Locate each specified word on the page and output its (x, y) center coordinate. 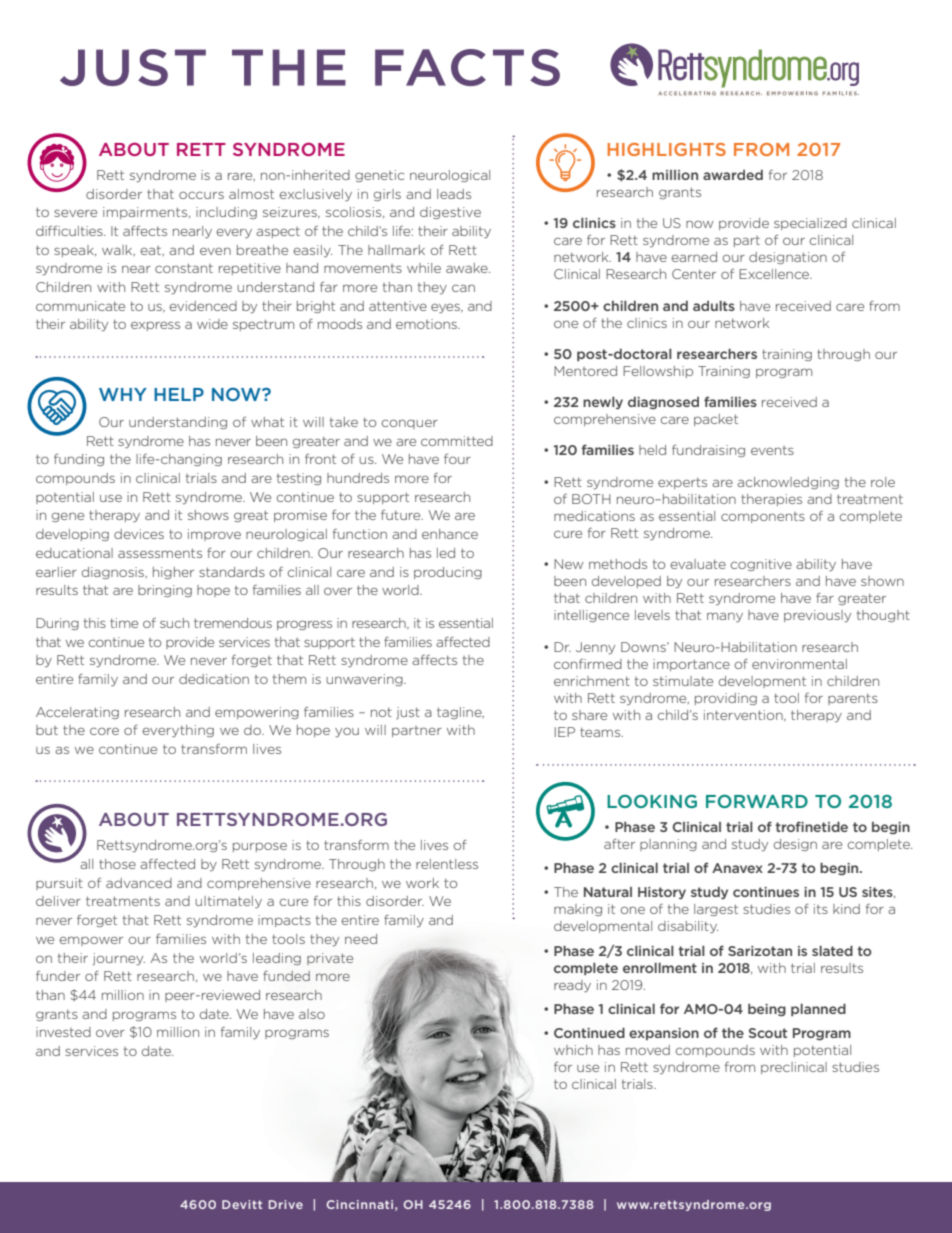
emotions (427, 324)
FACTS (467, 67)
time (124, 623)
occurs (201, 195)
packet (716, 420)
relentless (447, 864)
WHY (123, 394)
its (821, 909)
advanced (139, 883)
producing (448, 573)
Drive (286, 1204)
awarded (733, 175)
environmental (799, 664)
